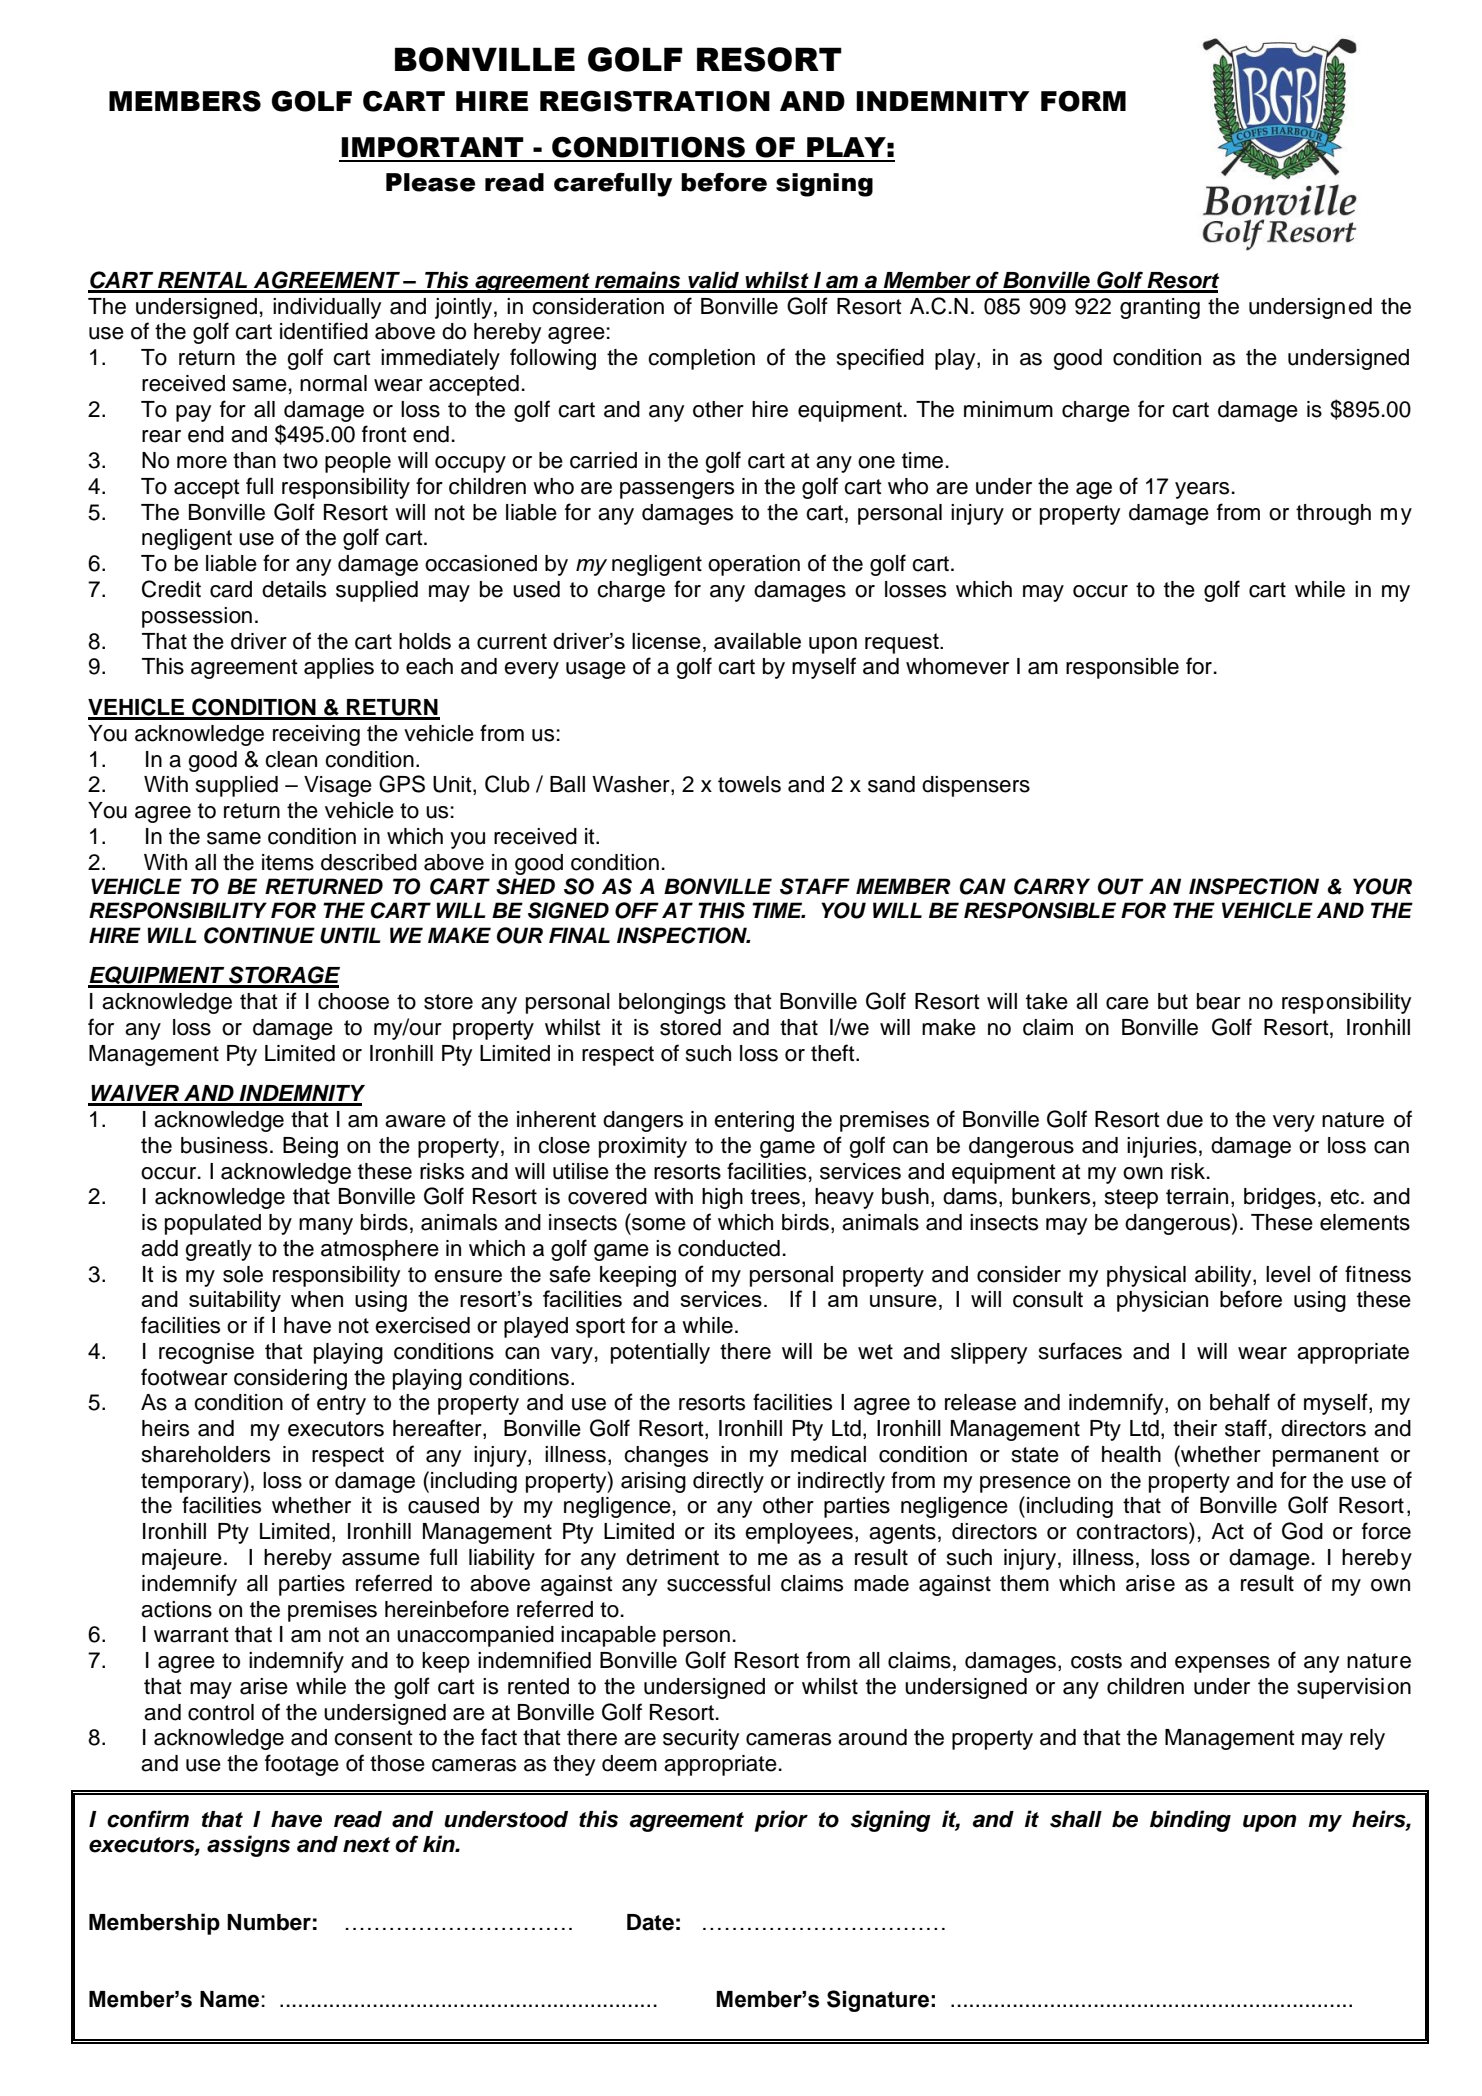  I want to click on details, so click(294, 589).
